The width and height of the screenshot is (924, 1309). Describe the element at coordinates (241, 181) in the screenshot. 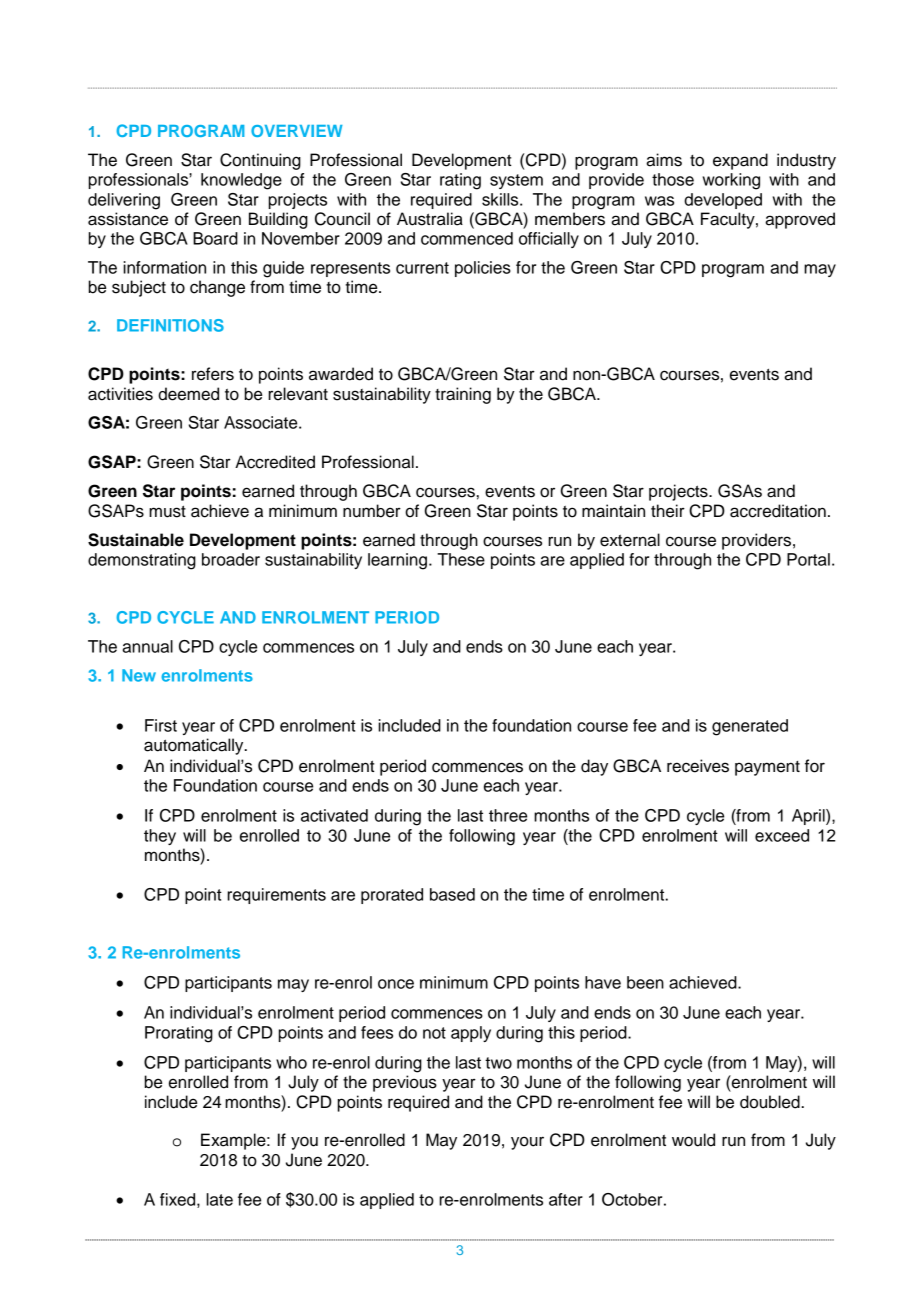

I see `knowledge` at that location.
